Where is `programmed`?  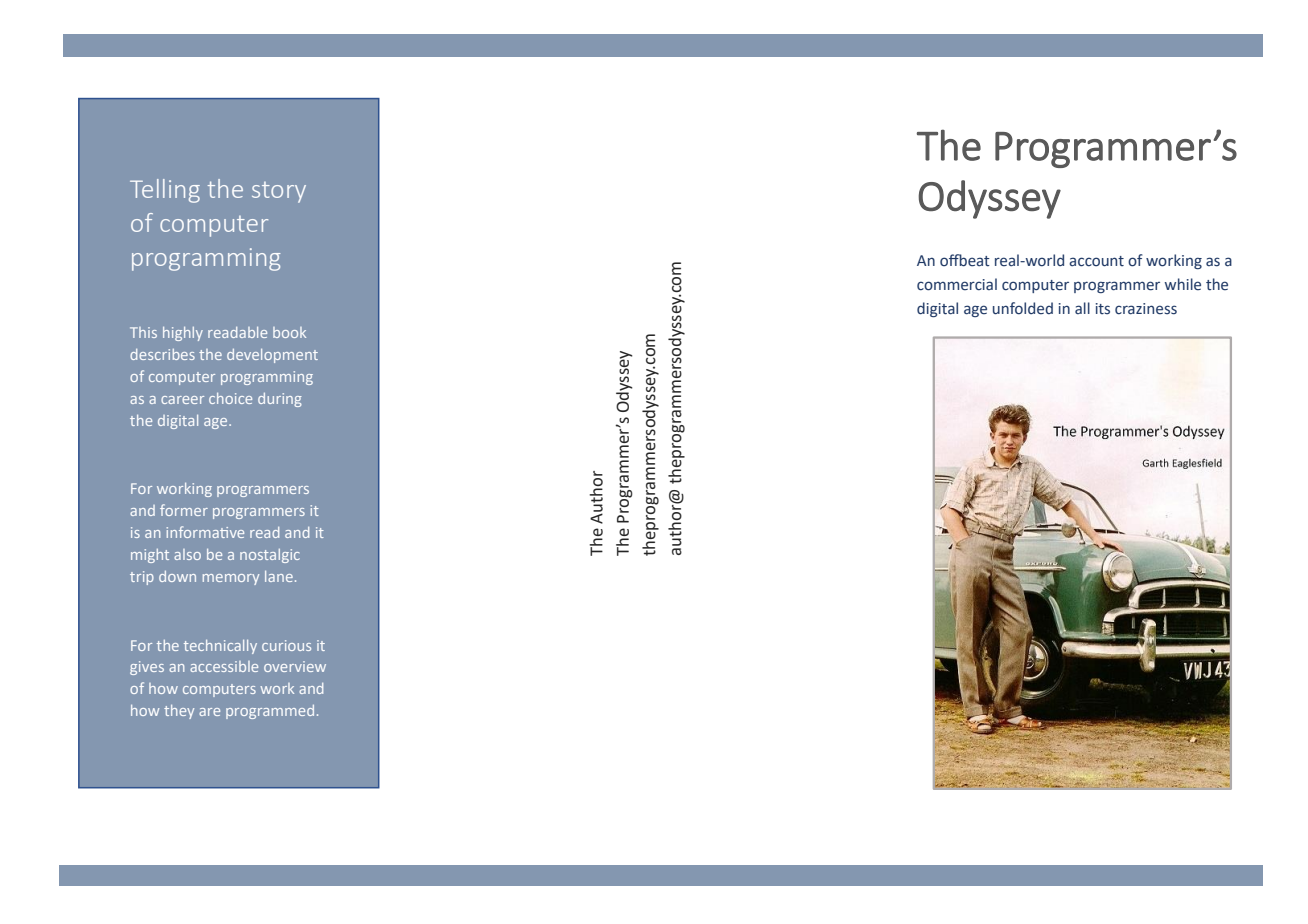
programmed is located at coordinates (270, 712).
